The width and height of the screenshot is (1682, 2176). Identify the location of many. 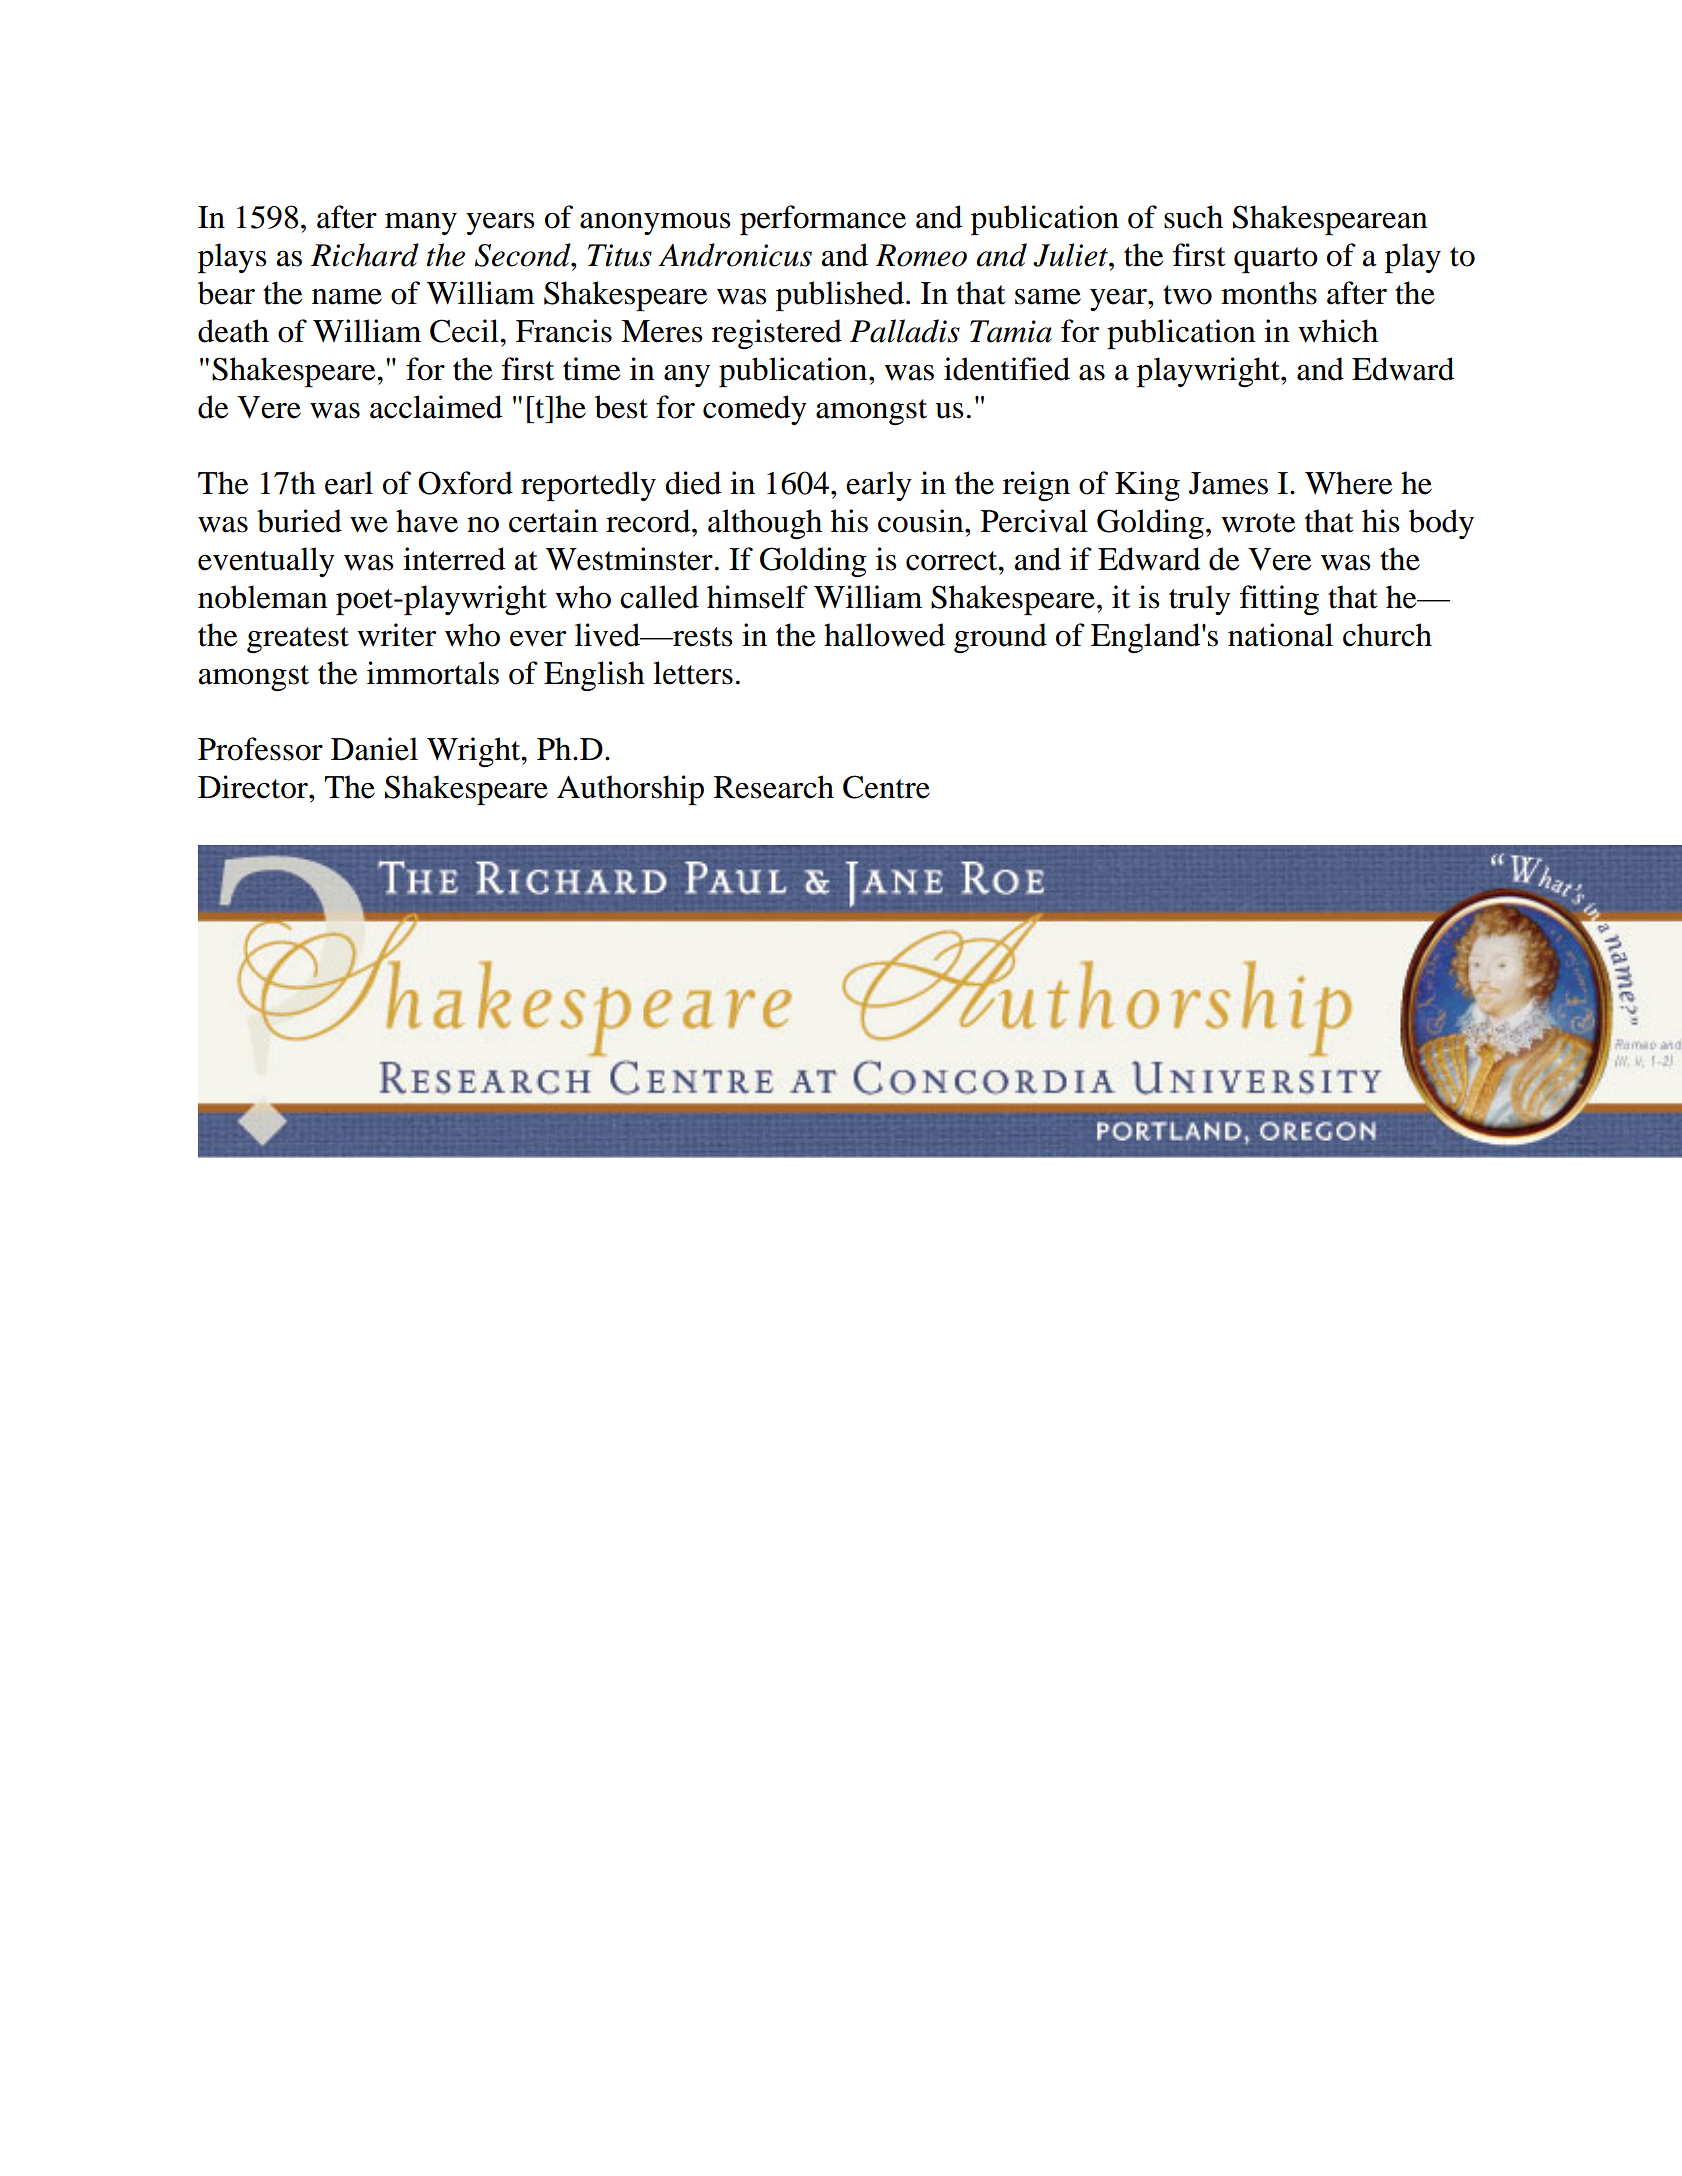
(421, 224).
